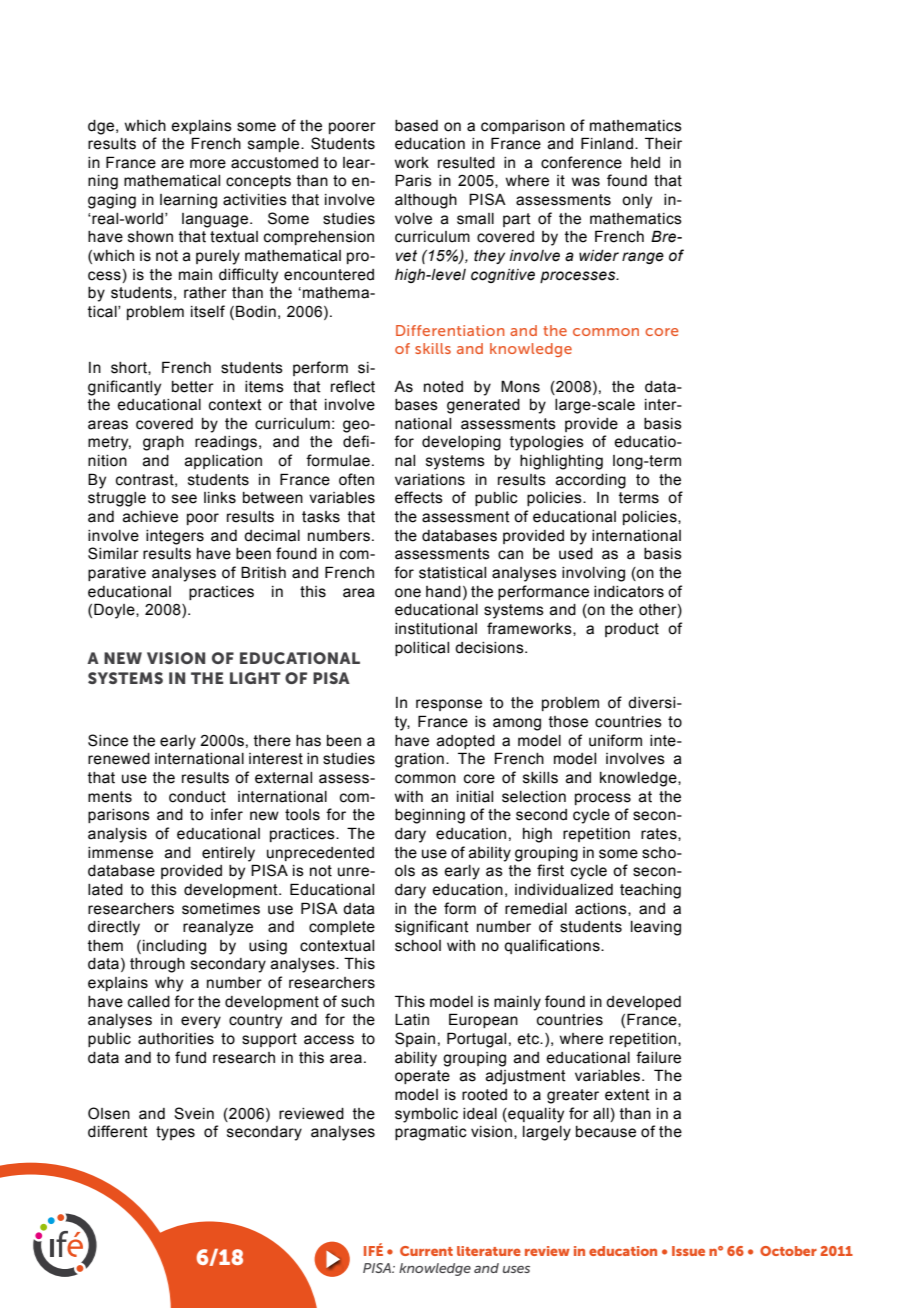 The image size is (924, 1308). Describe the element at coordinates (175, 1133) in the screenshot. I see `types` at that location.
